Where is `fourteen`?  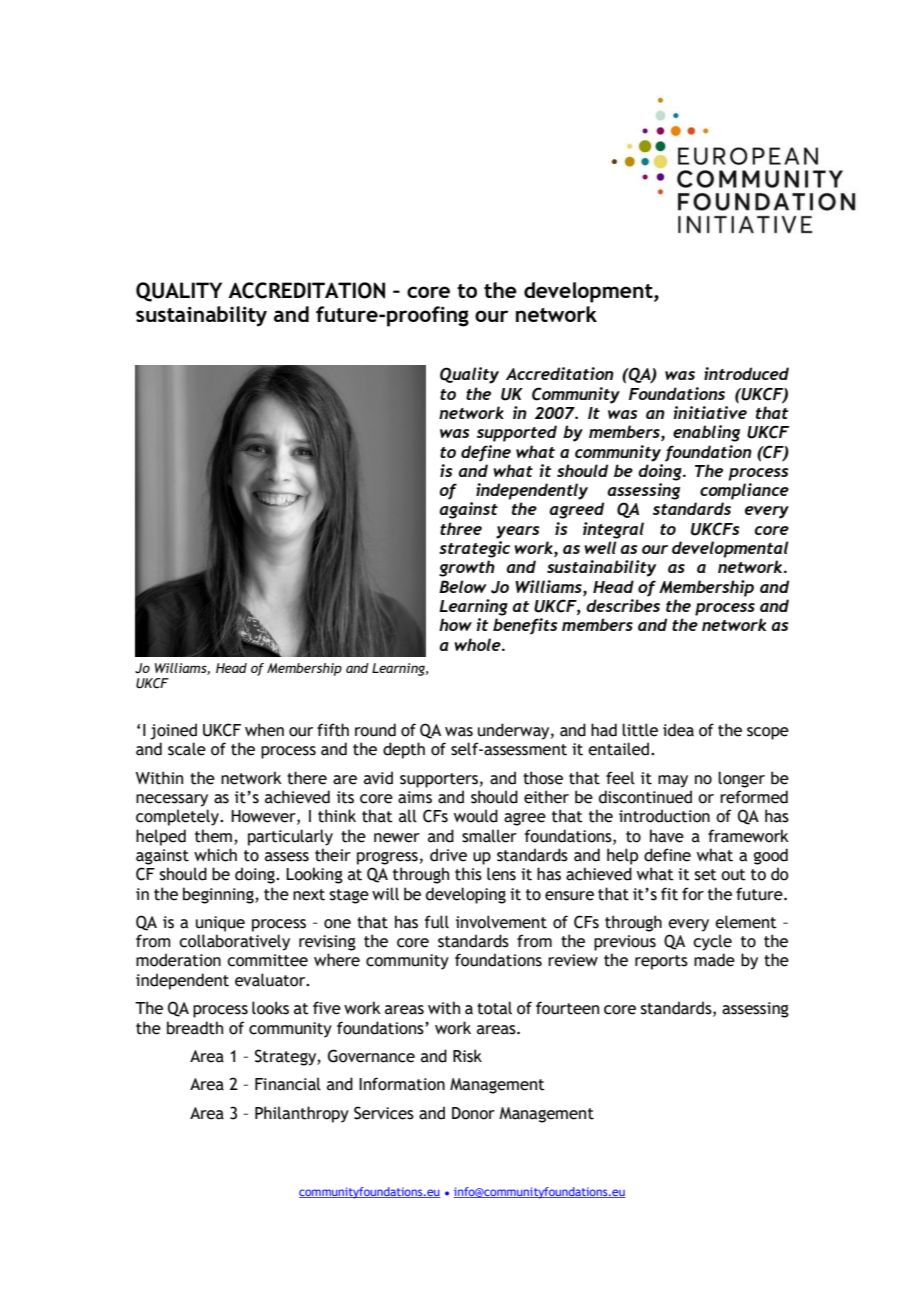
fourteen is located at coordinates (567, 1008).
